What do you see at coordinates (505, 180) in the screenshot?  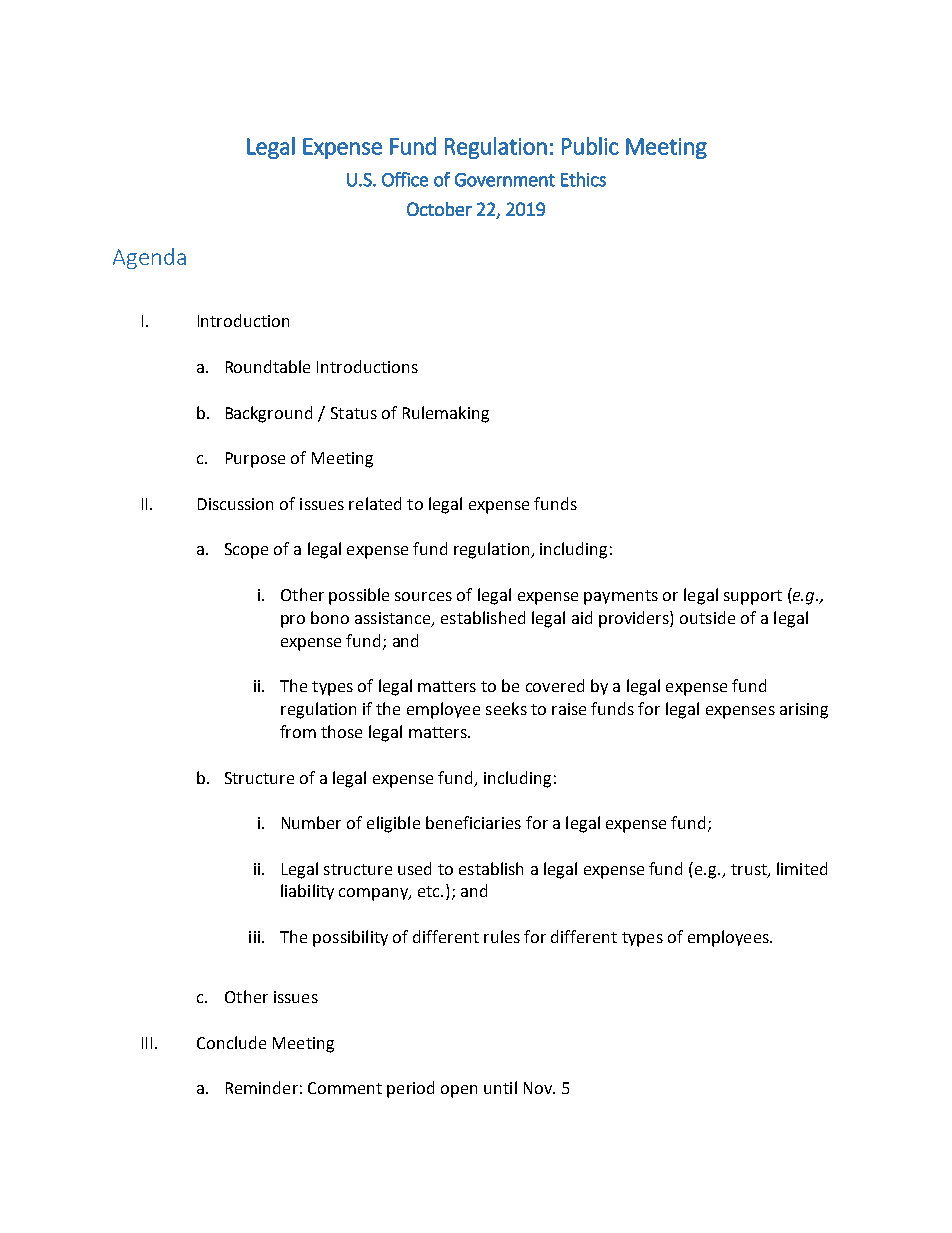 I see `Government` at bounding box center [505, 180].
